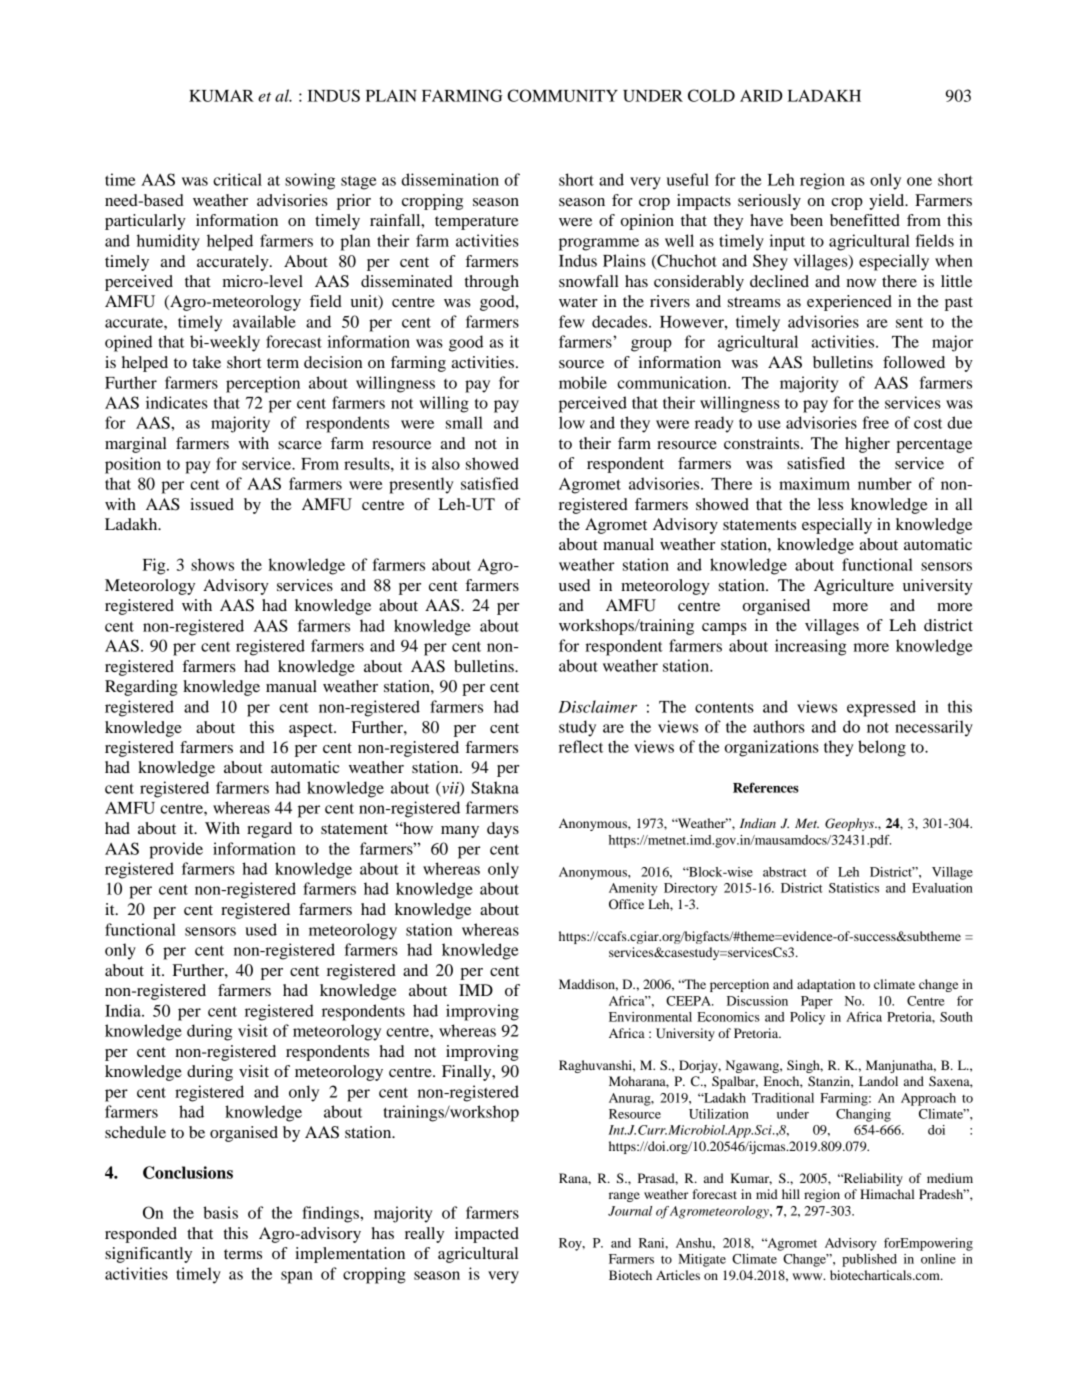  What do you see at coordinates (919, 181) in the image?
I see `one` at bounding box center [919, 181].
